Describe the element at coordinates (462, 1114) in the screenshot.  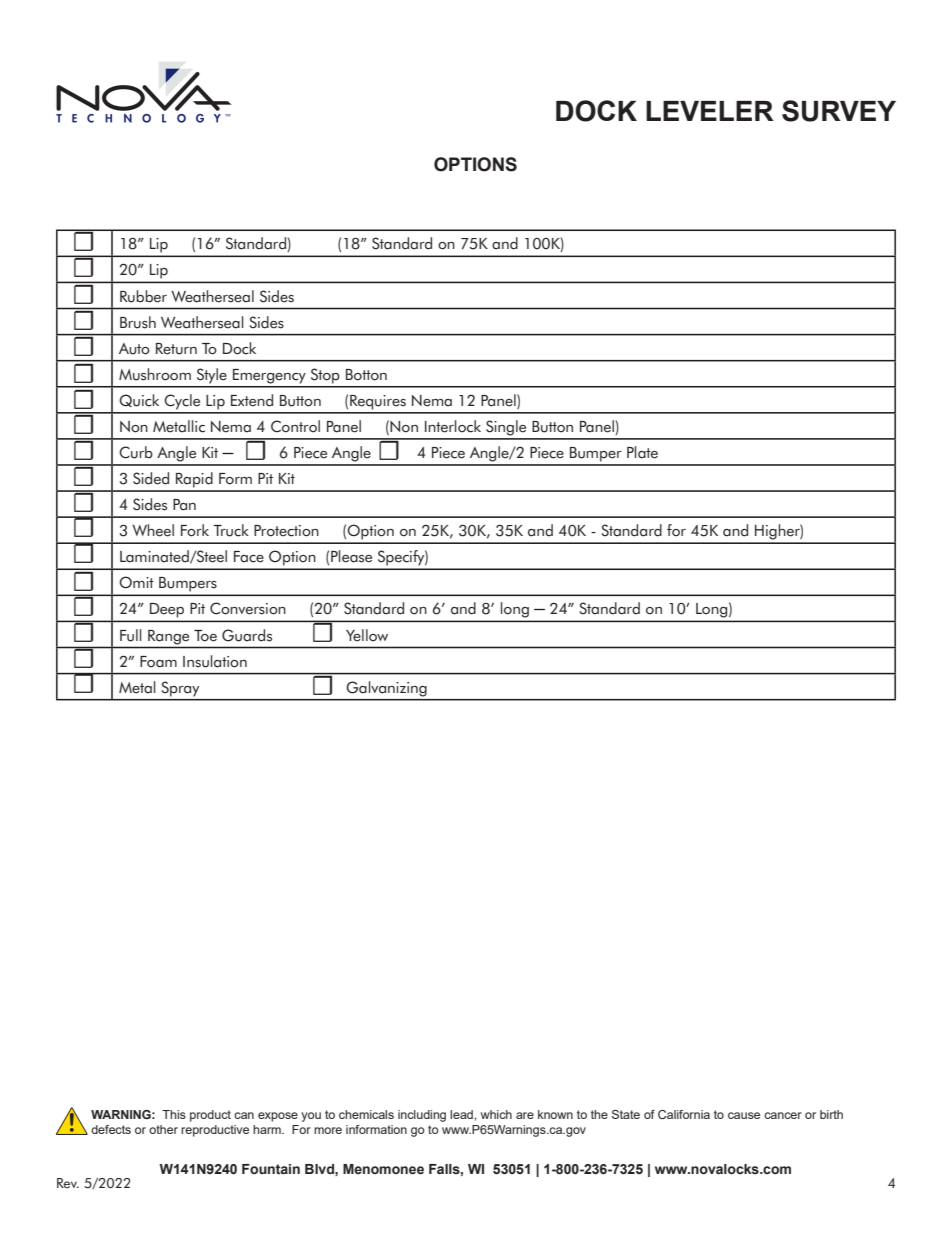
I see `lead` at that location.
